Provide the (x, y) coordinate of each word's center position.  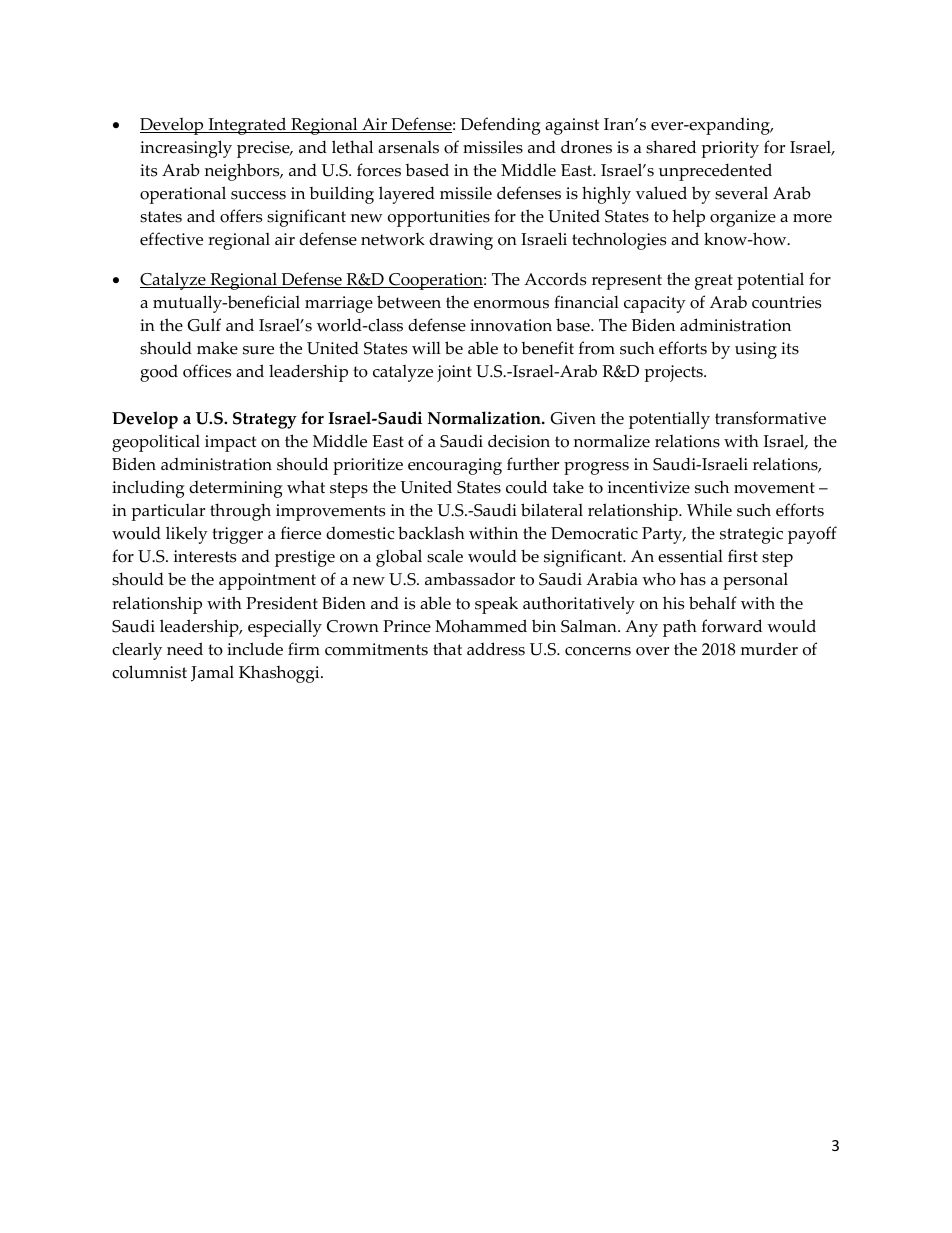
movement (774, 488)
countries (786, 302)
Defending (501, 126)
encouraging (455, 466)
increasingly (186, 149)
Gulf (204, 325)
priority (730, 149)
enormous (511, 304)
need (185, 649)
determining (236, 489)
